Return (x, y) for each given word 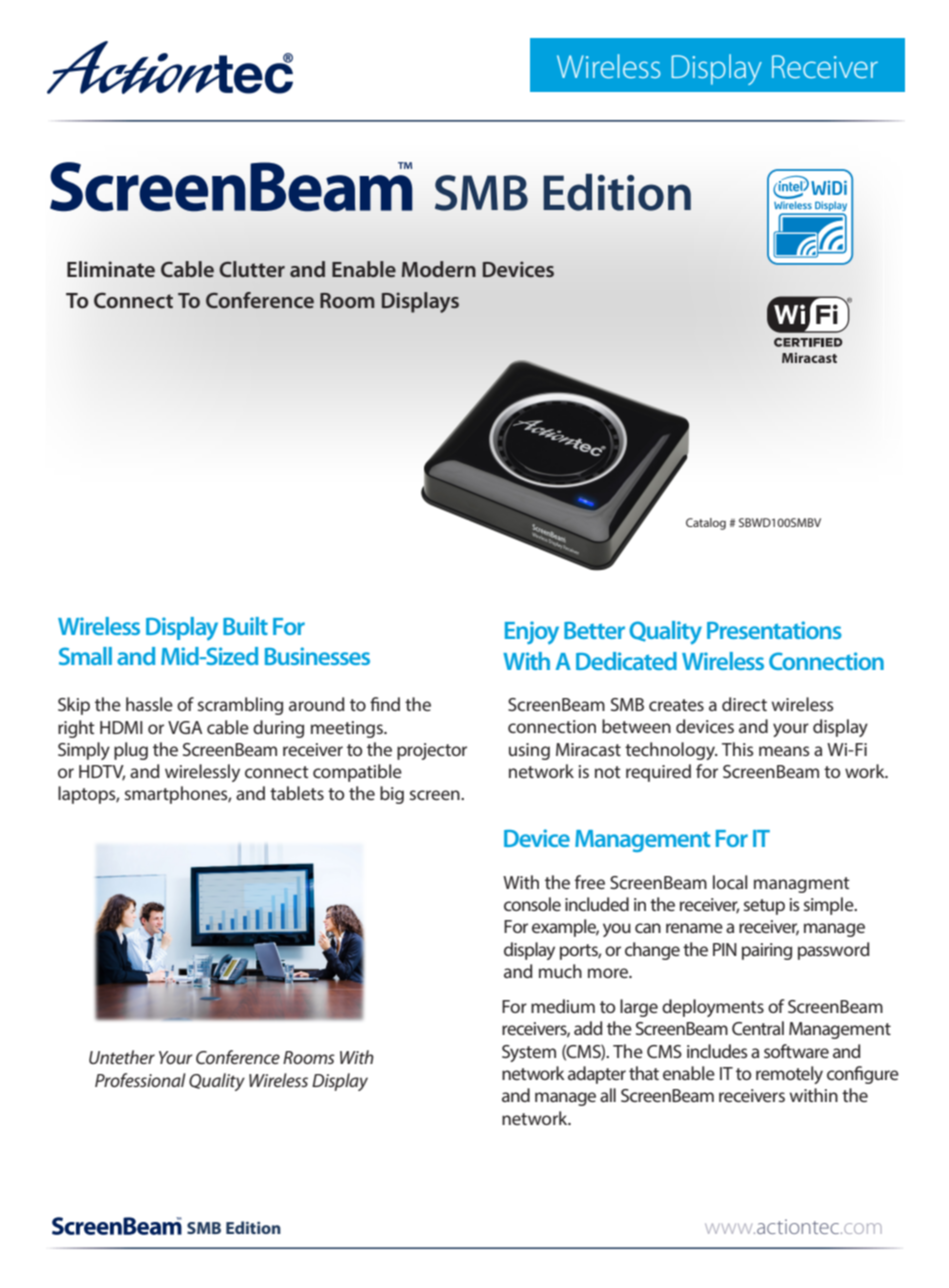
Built (245, 626)
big (392, 795)
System (529, 1053)
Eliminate (111, 269)
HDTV (102, 773)
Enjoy (532, 633)
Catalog (706, 524)
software (796, 1051)
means (784, 751)
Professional (140, 1080)
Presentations (774, 630)
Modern (439, 269)
